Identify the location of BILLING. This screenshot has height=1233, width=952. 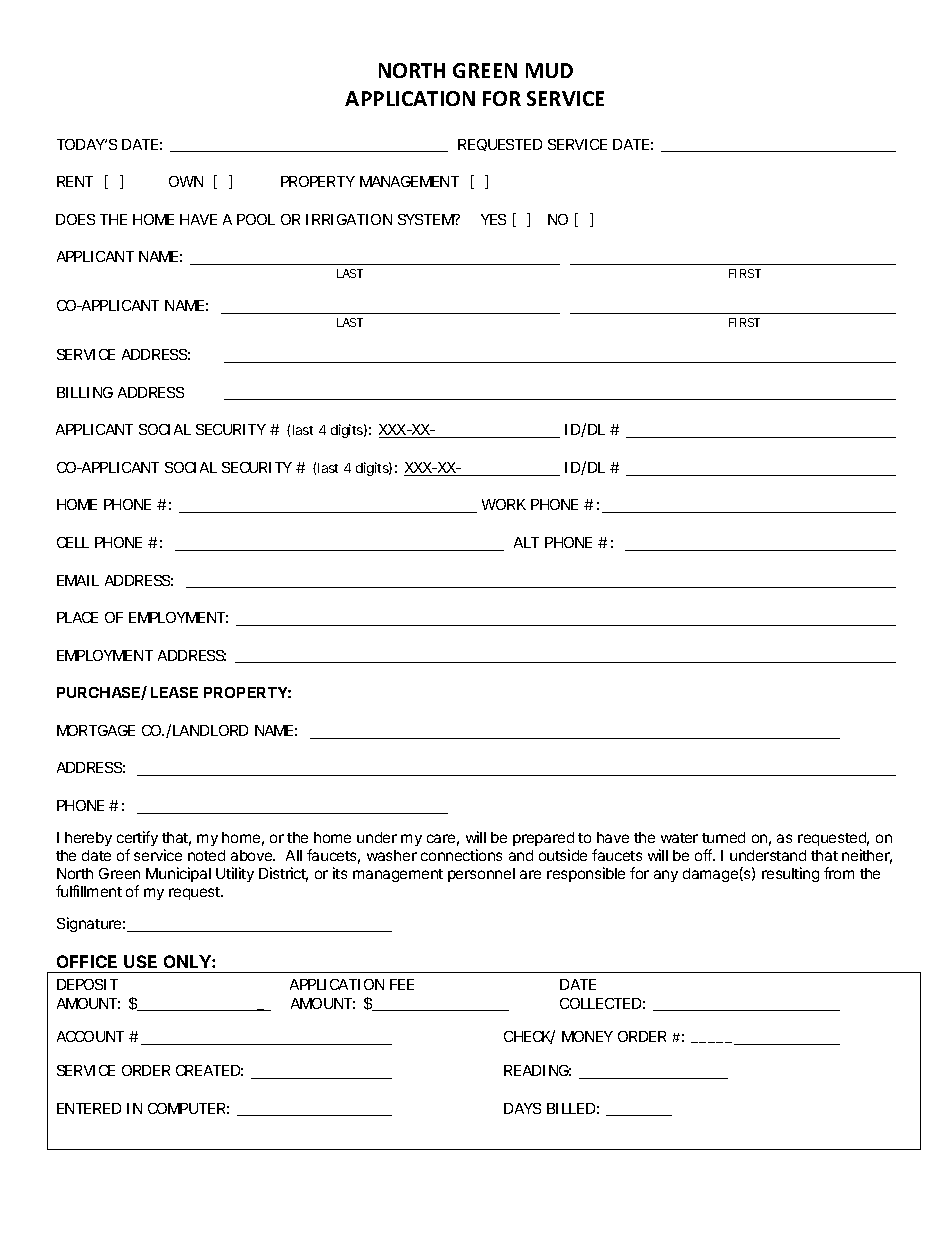
(85, 392).
